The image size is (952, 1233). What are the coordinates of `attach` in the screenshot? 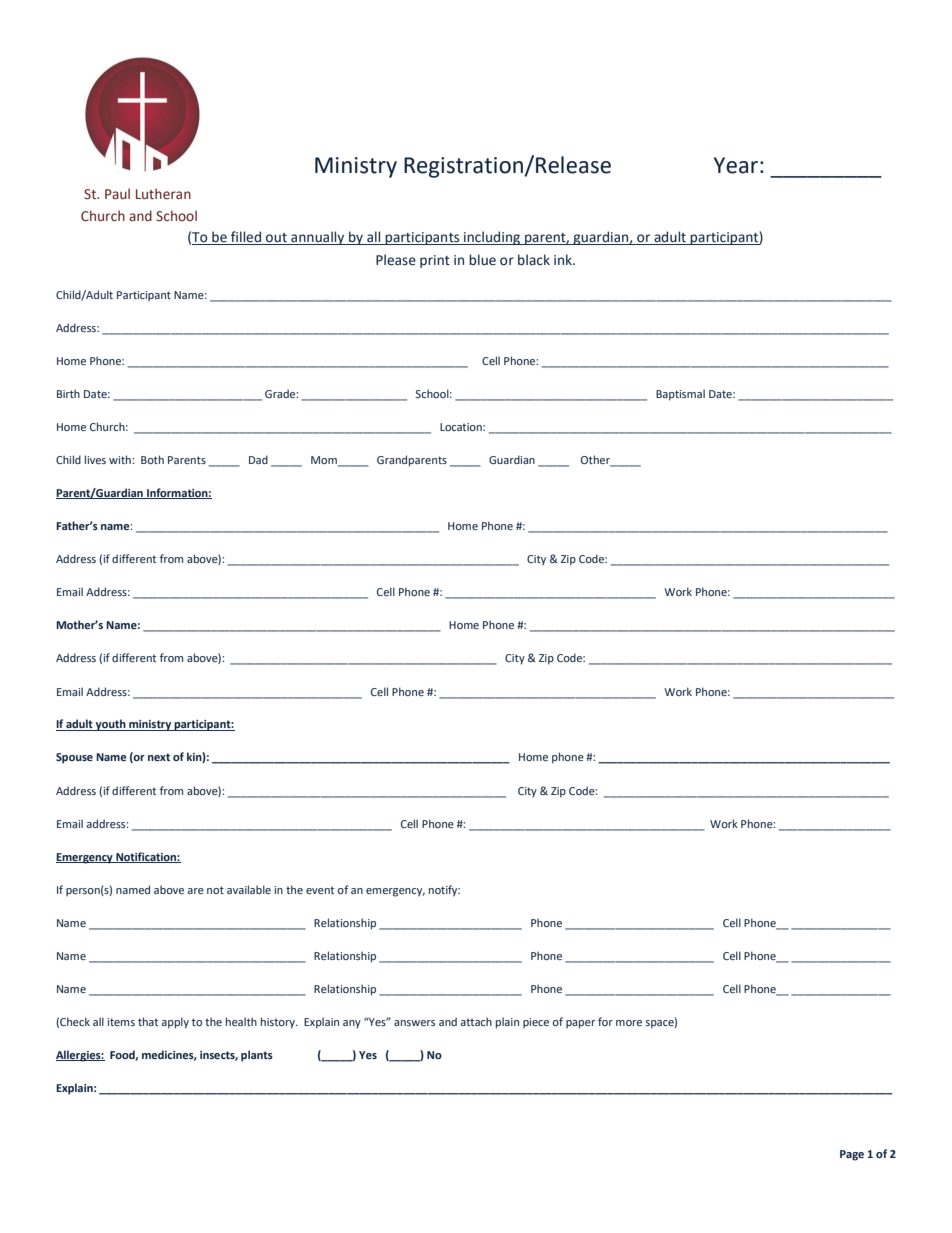 It's located at (476, 1021).
